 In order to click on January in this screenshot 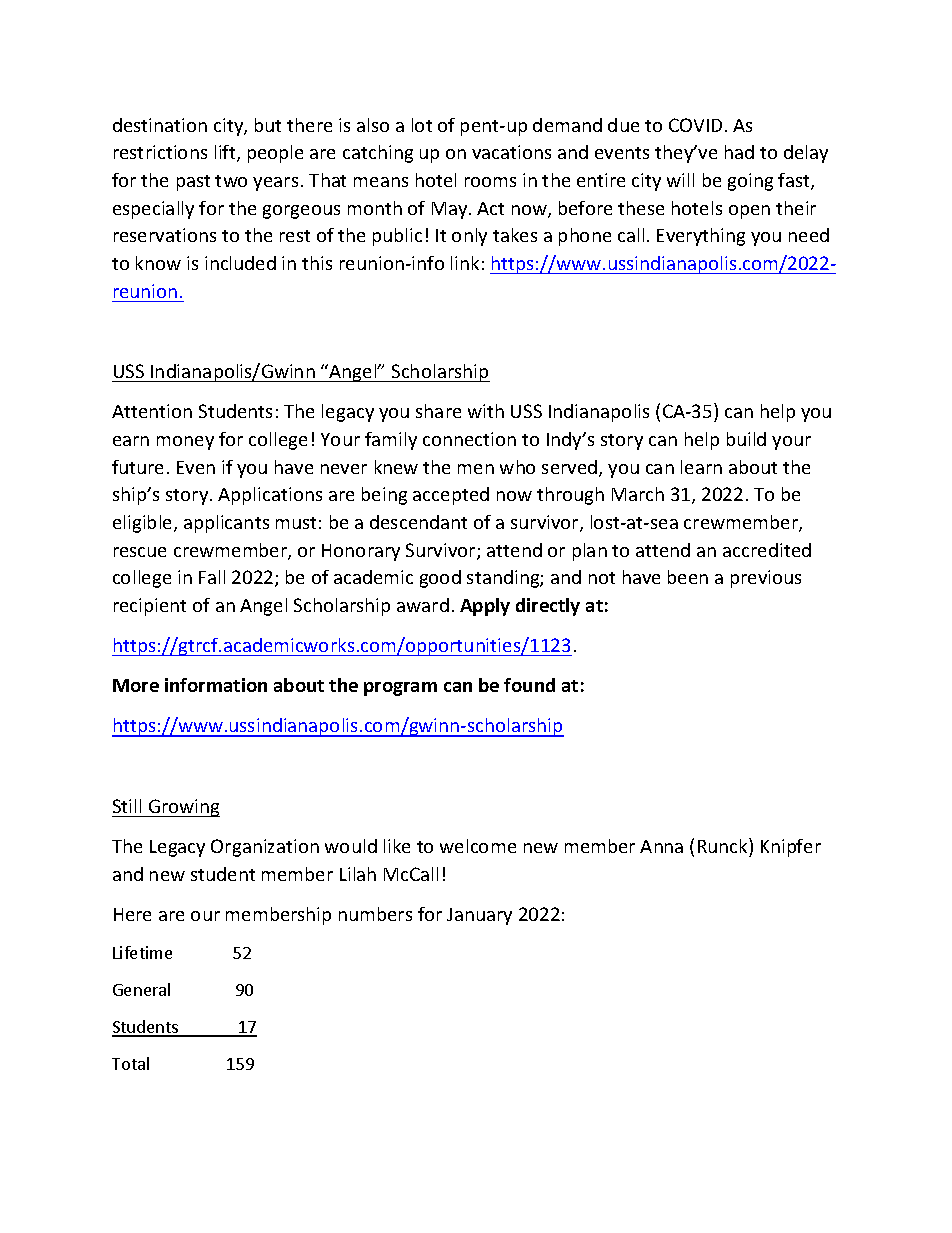, I will do `click(479, 916)`.
